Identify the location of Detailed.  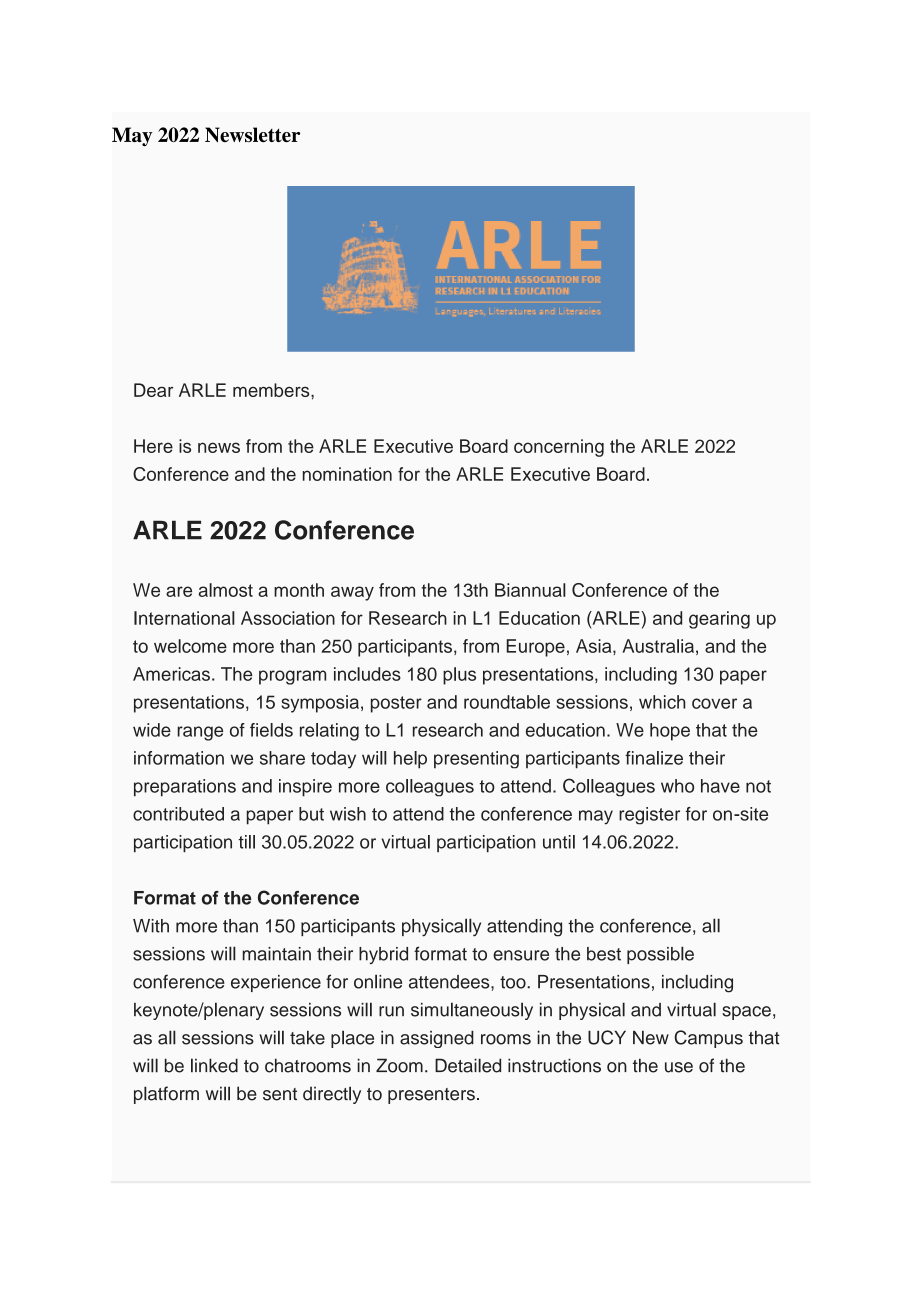
(468, 1065).
